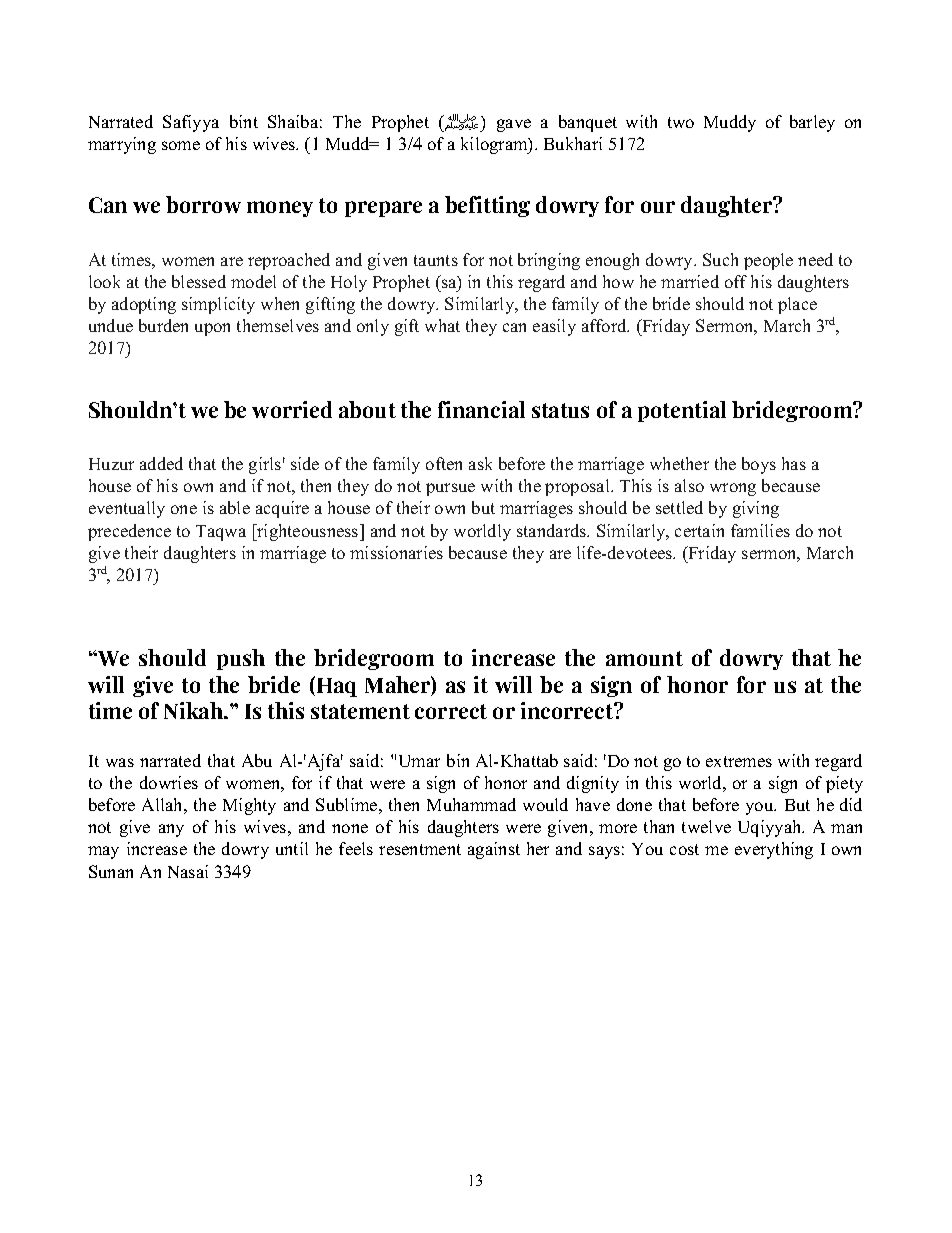 The image size is (952, 1233). I want to click on statement, so click(360, 711).
